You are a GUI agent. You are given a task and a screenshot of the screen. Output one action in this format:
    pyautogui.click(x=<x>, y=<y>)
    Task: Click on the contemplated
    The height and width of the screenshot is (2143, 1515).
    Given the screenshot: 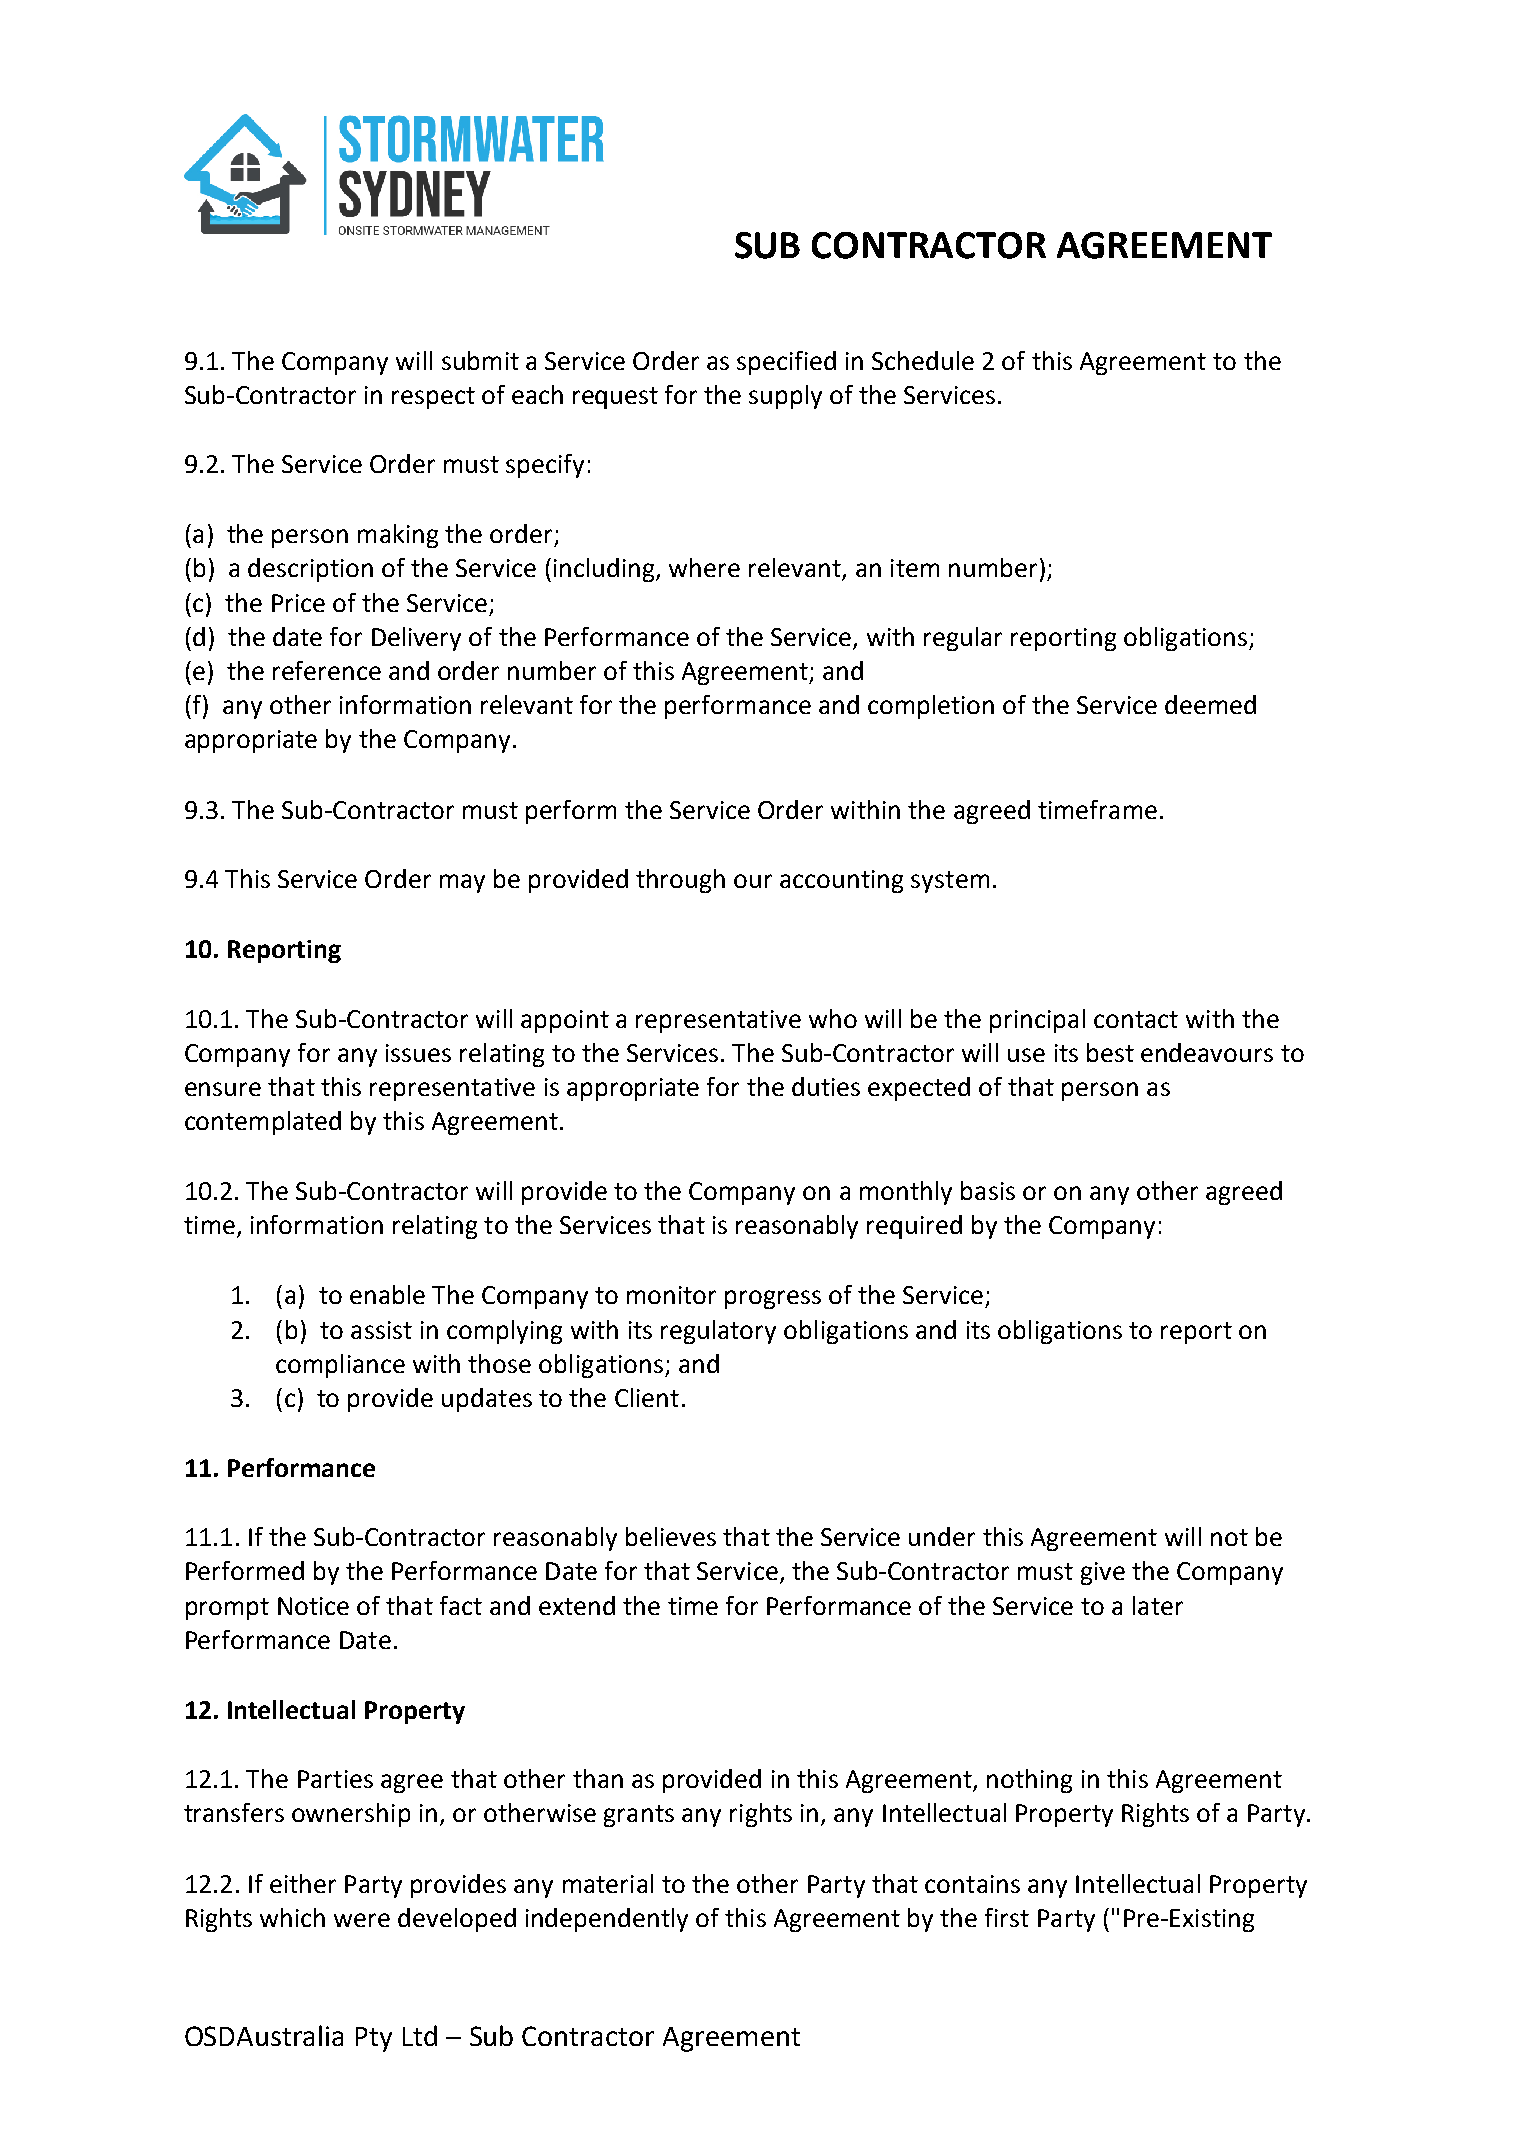 What is the action you would take?
    pyautogui.click(x=263, y=1123)
